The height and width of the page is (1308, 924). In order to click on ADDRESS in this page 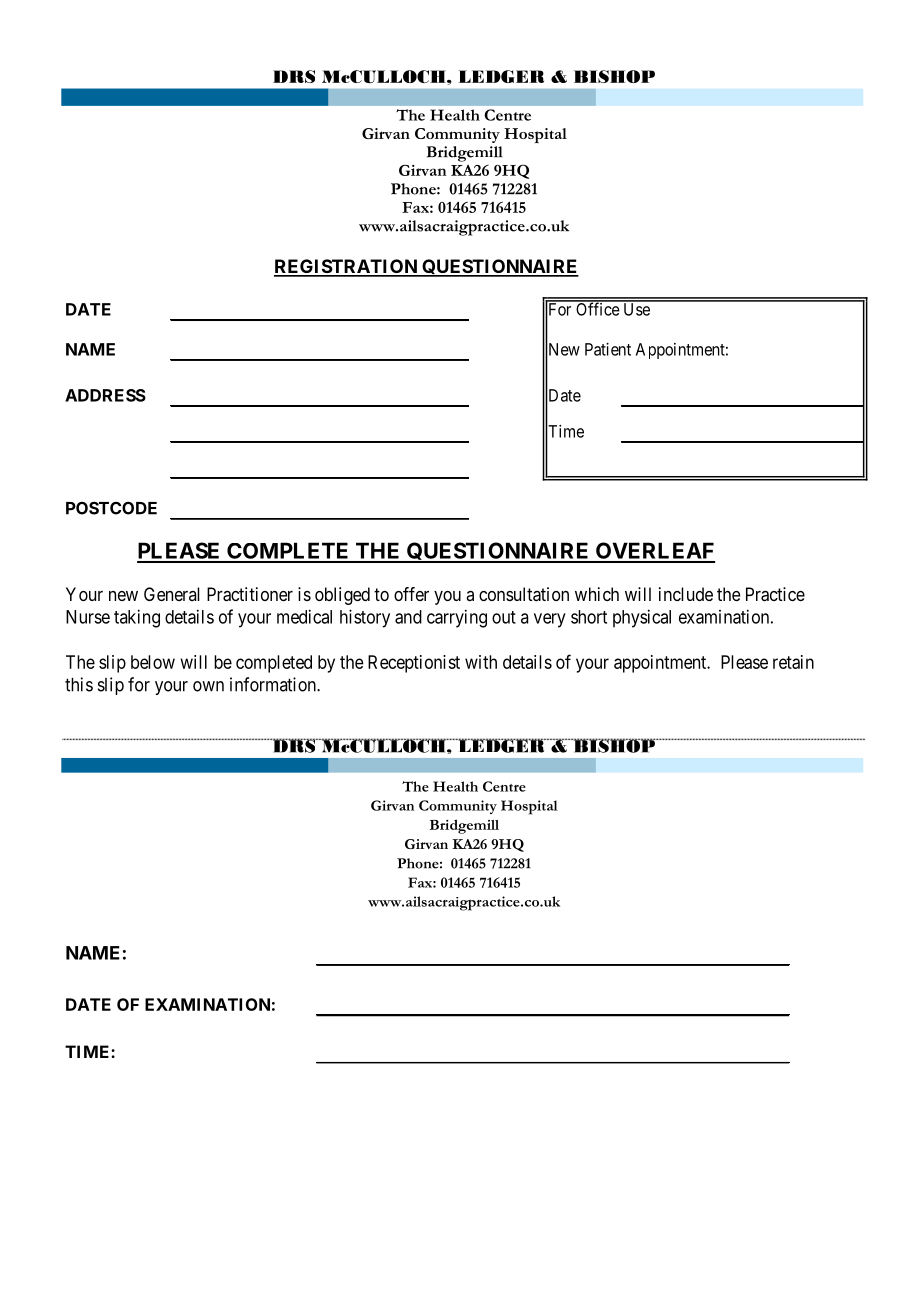, I will do `click(105, 395)`.
